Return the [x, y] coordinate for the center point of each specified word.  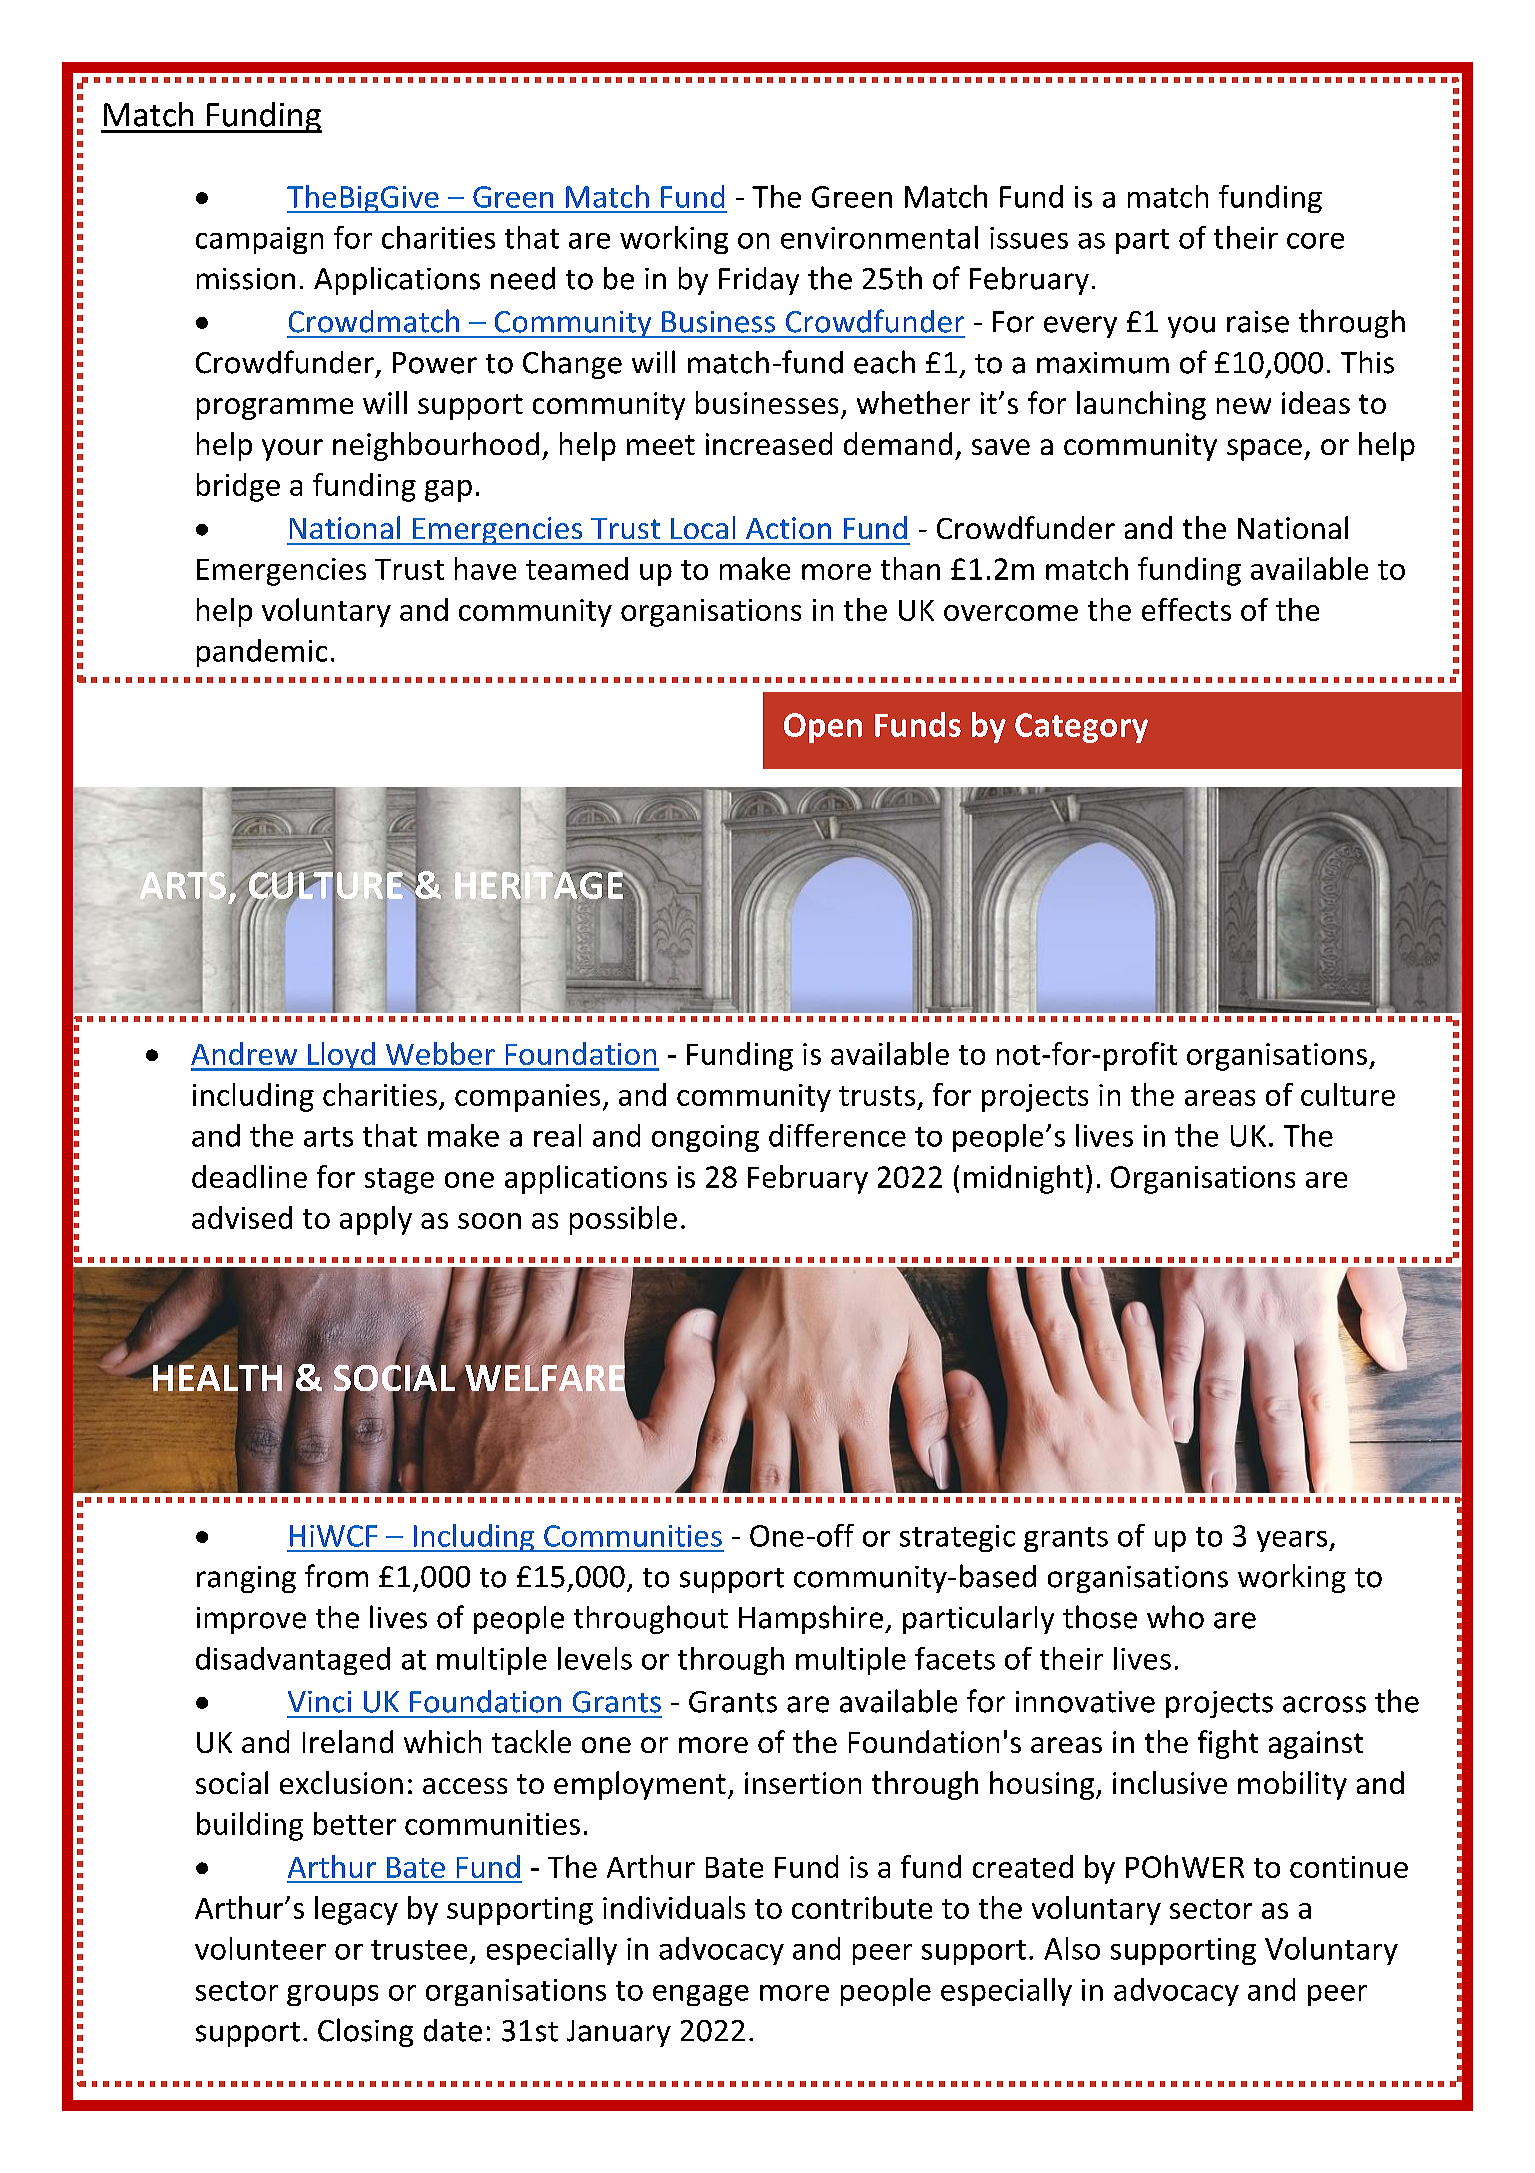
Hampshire [811, 1619]
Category [1081, 728]
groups [332, 1995]
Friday [759, 281]
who [1175, 1617]
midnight [1023, 1179]
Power [435, 363]
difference [837, 1135]
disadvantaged [293, 1661]
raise [1258, 322]
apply [376, 1220]
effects [1186, 609]
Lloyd [341, 1056]
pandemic [262, 653]
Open [823, 728]
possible [623, 1220]
